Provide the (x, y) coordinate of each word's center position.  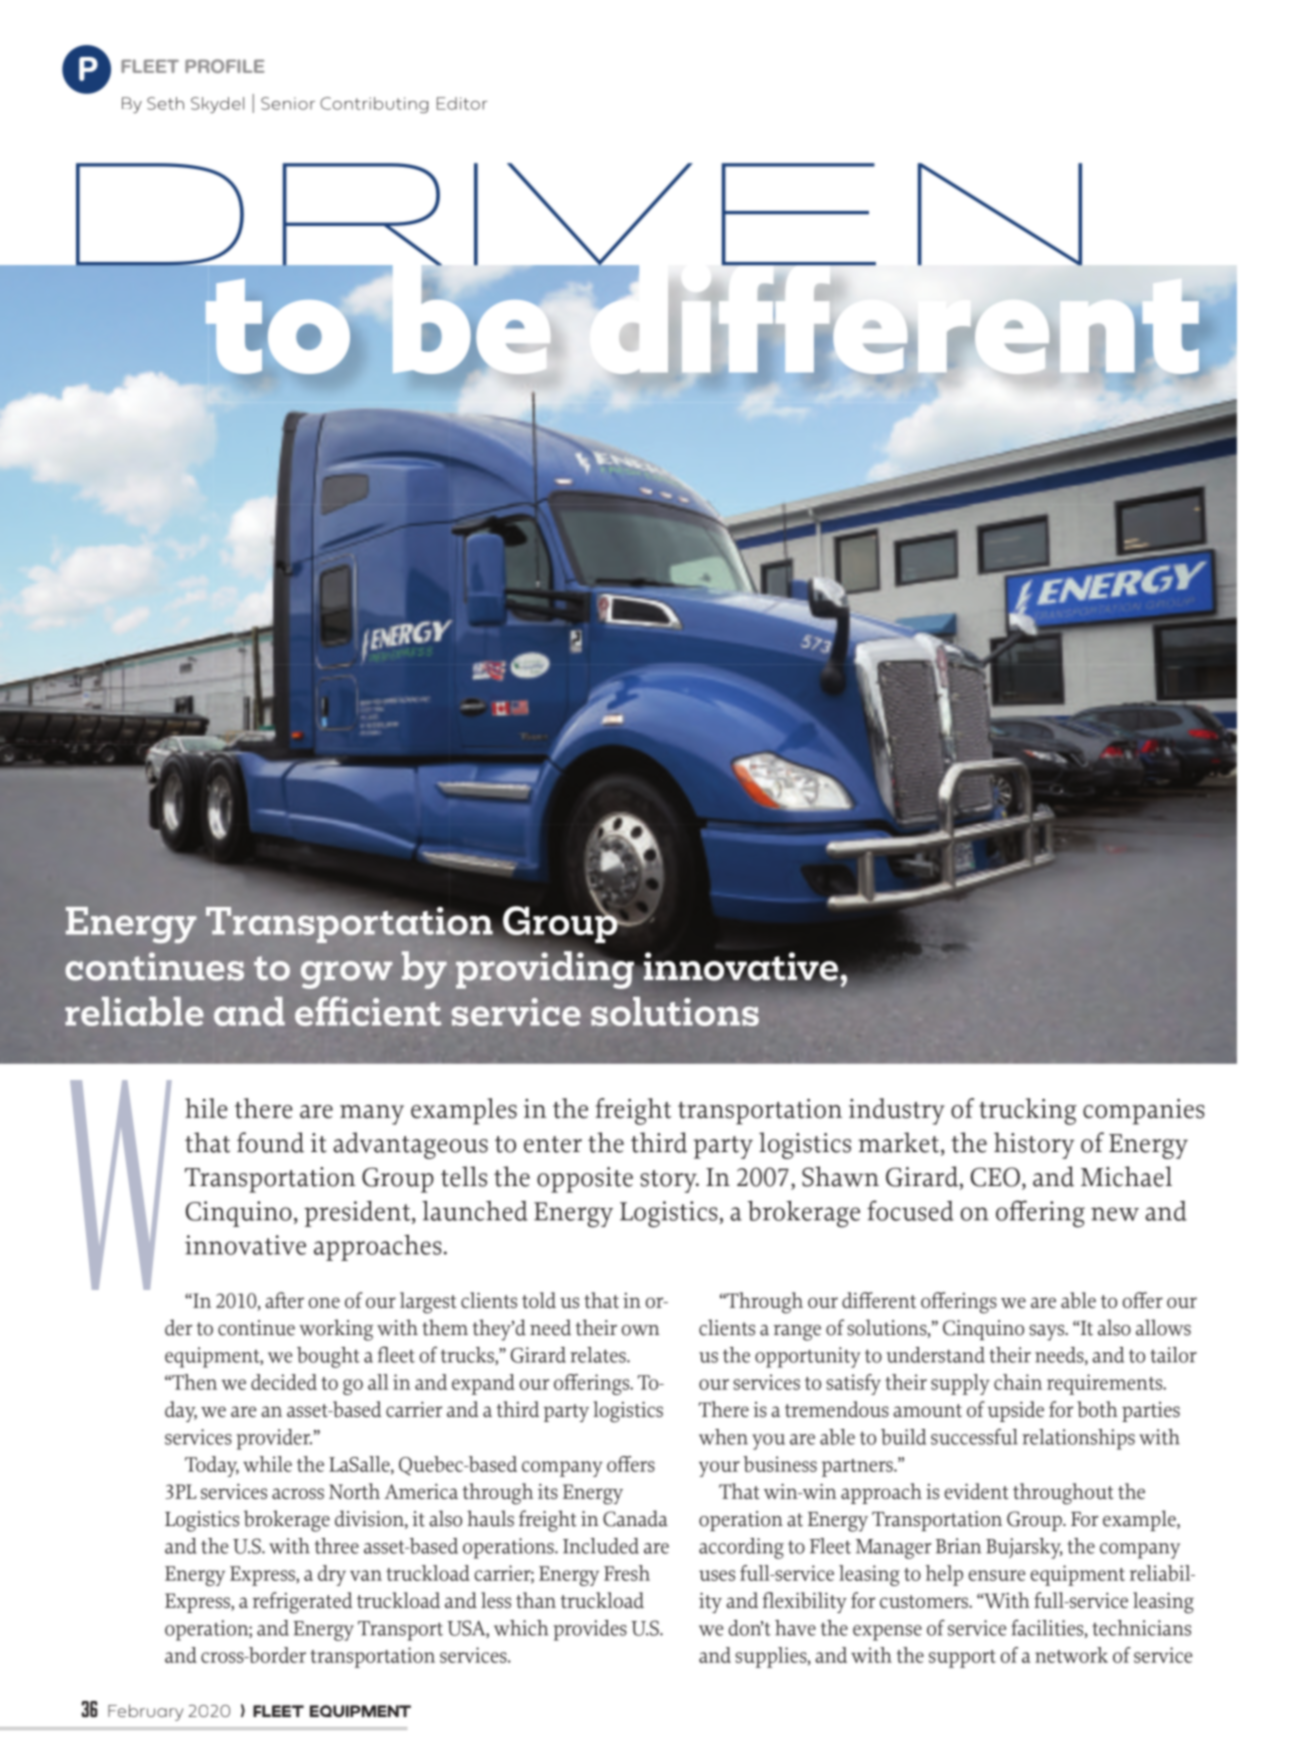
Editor (462, 103)
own (641, 1330)
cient (397, 1012)
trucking (1028, 1111)
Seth (165, 103)
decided (284, 1382)
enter (553, 1144)
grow (346, 975)
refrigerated (302, 1603)
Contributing (374, 105)
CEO (995, 1177)
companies (1144, 1112)
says (1047, 1333)
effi (322, 1011)
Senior (288, 103)
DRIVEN (577, 215)
